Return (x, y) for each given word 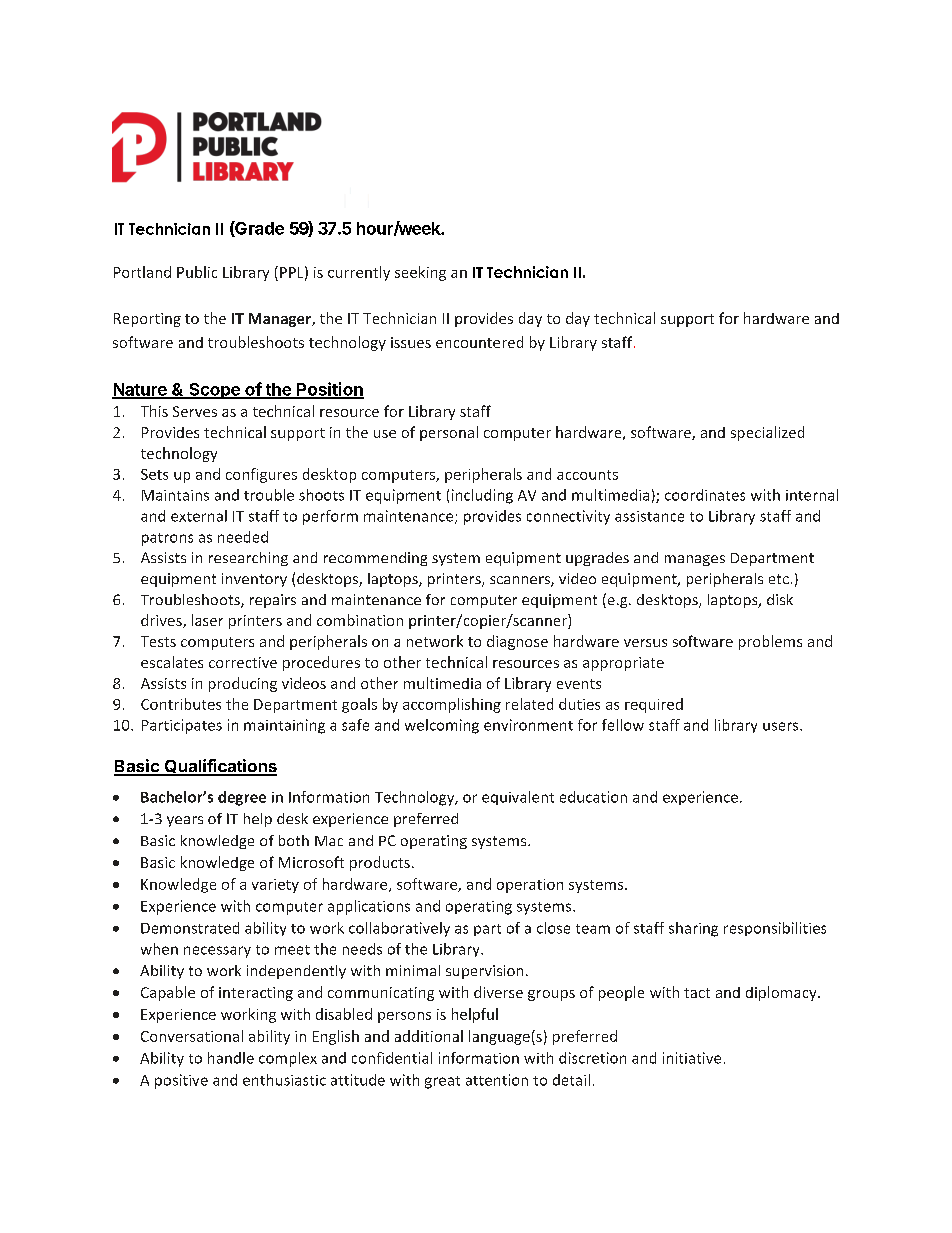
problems (770, 642)
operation (530, 886)
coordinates (705, 495)
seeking (420, 273)
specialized (767, 433)
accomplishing (452, 705)
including (482, 496)
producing (243, 684)
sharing (693, 929)
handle (231, 1058)
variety (275, 886)
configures (261, 475)
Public (197, 272)
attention (497, 1080)
